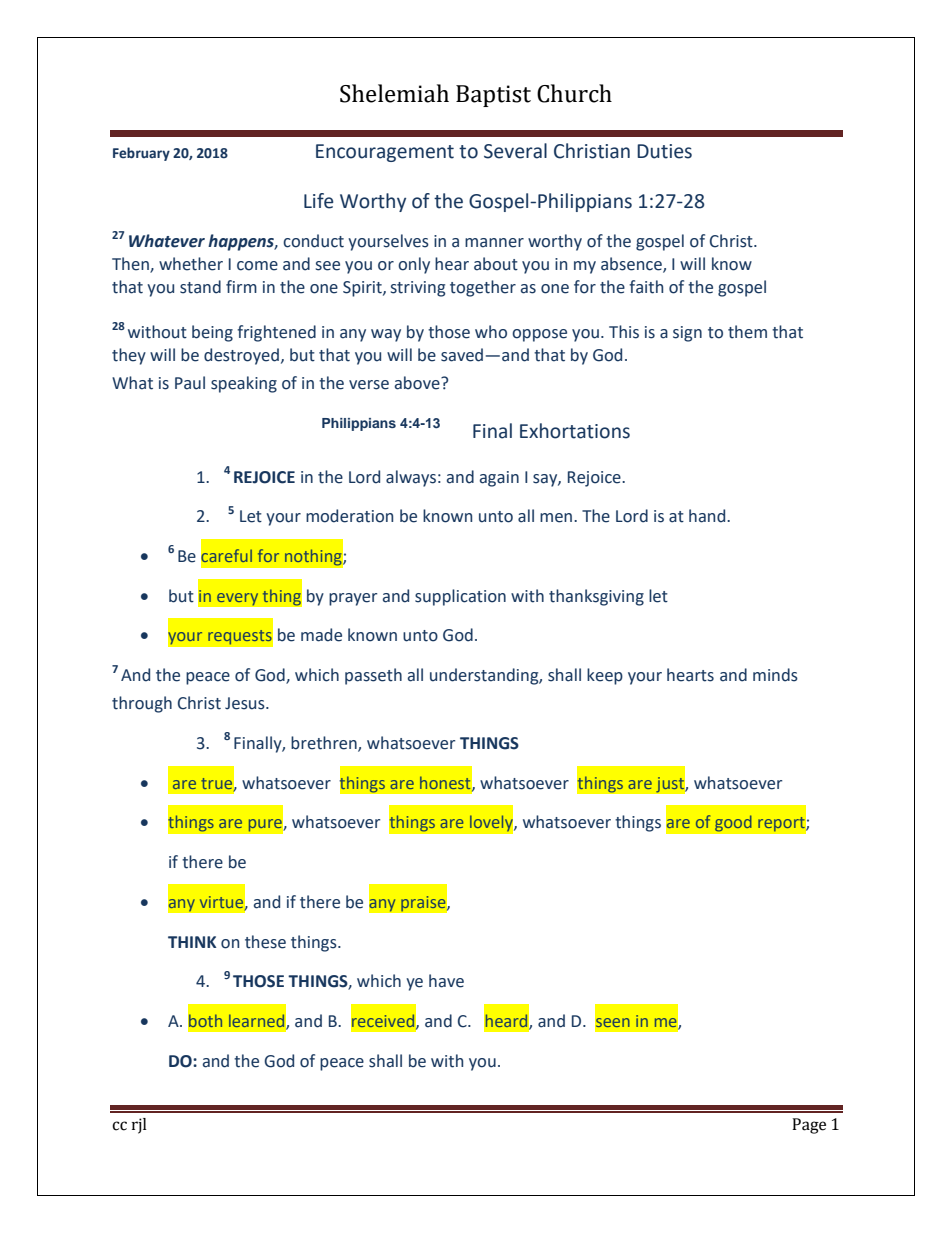 This image has height=1233, width=952. Describe the element at coordinates (246, 703) in the image. I see `Jesus` at that location.
